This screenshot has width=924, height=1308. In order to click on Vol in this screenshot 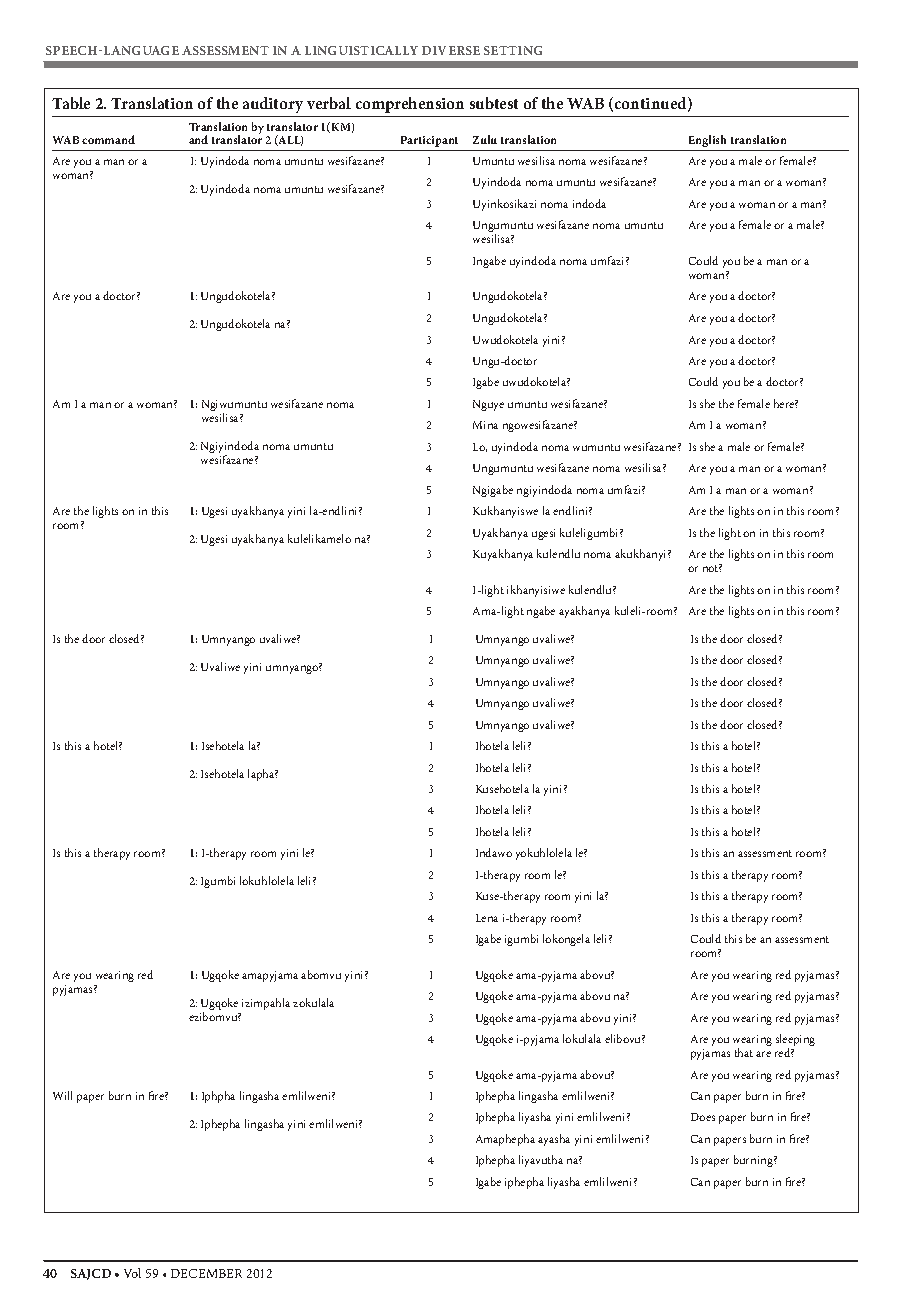, I will do `click(132, 1273)`.
